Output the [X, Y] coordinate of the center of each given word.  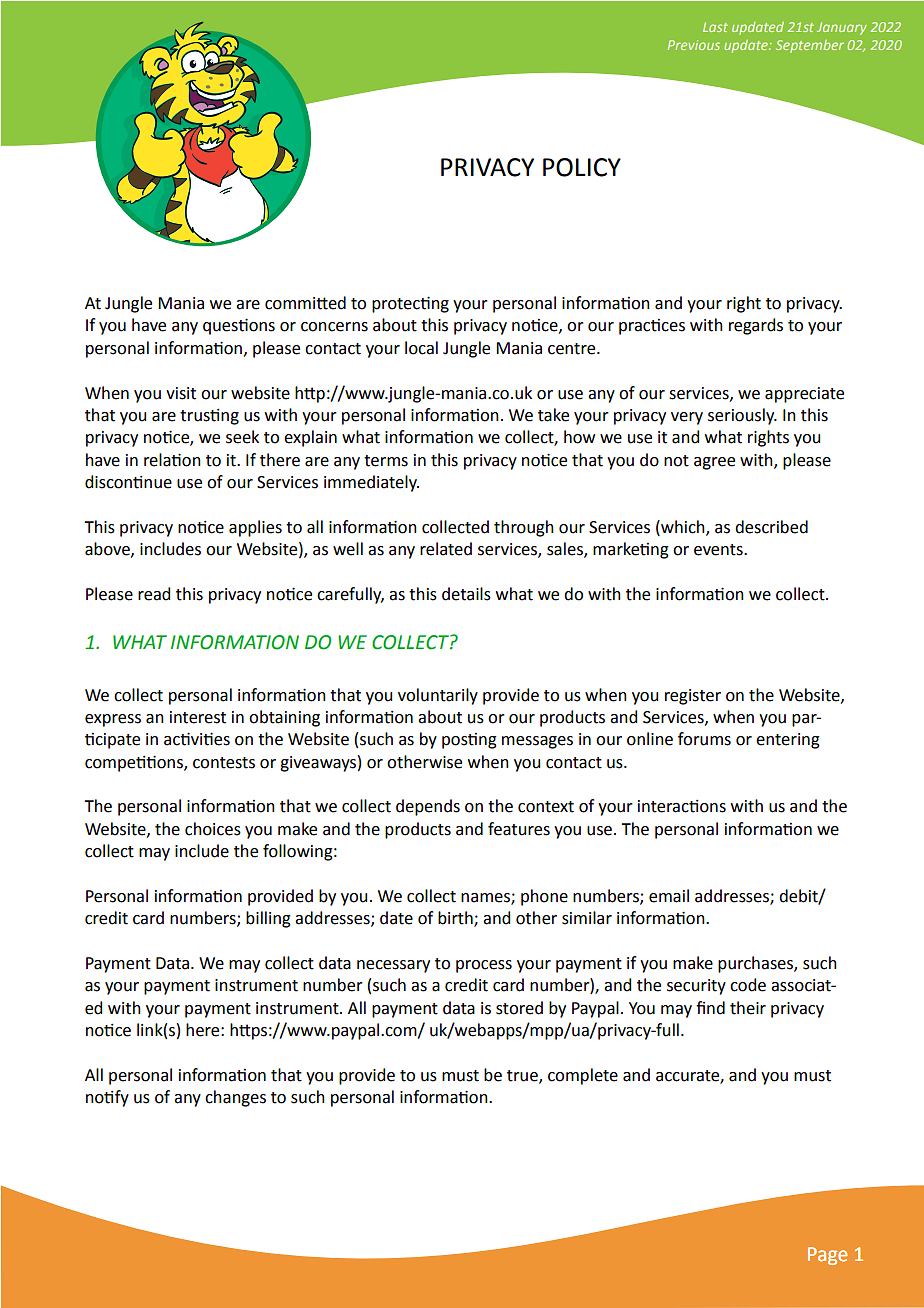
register [693, 697]
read [154, 594]
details [466, 594]
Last [715, 27]
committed [305, 303]
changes [235, 1098]
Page [827, 1256]
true [523, 1077]
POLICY [582, 167]
